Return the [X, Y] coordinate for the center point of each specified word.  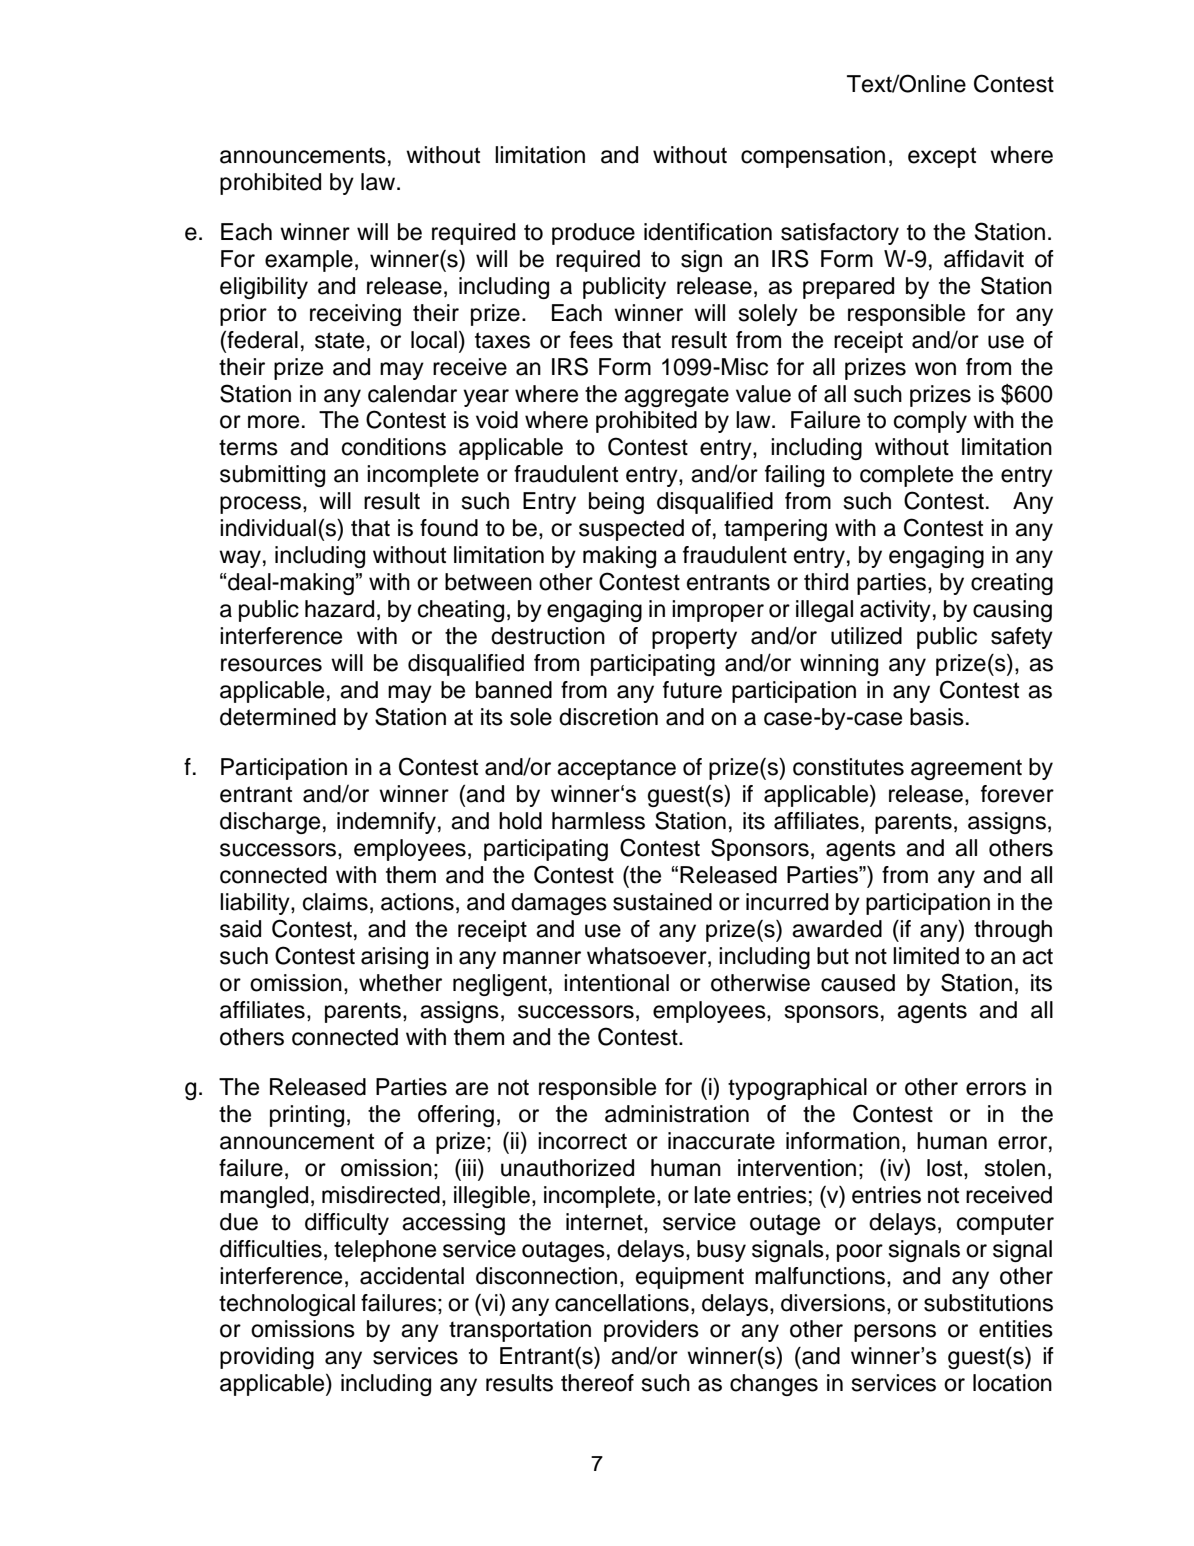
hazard [339, 609]
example [309, 261]
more [273, 422]
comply [930, 422]
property [694, 638]
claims [335, 902]
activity [895, 611]
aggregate [676, 396]
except [942, 157]
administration [677, 1114]
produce [593, 234]
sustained [662, 902]
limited [926, 956]
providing [267, 1358]
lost [946, 1168]
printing [307, 1116]
